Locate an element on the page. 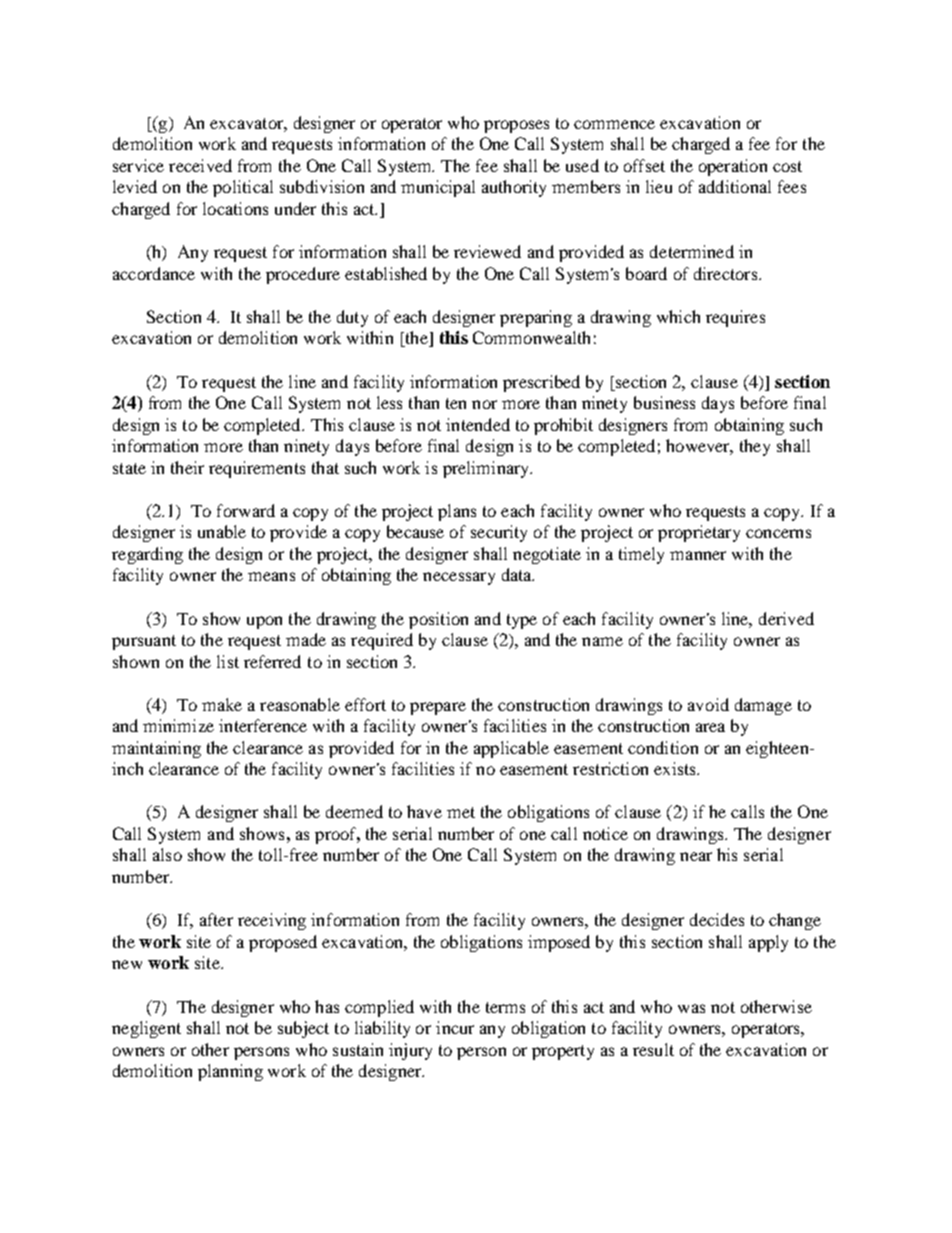  minimize is located at coordinates (178, 725).
